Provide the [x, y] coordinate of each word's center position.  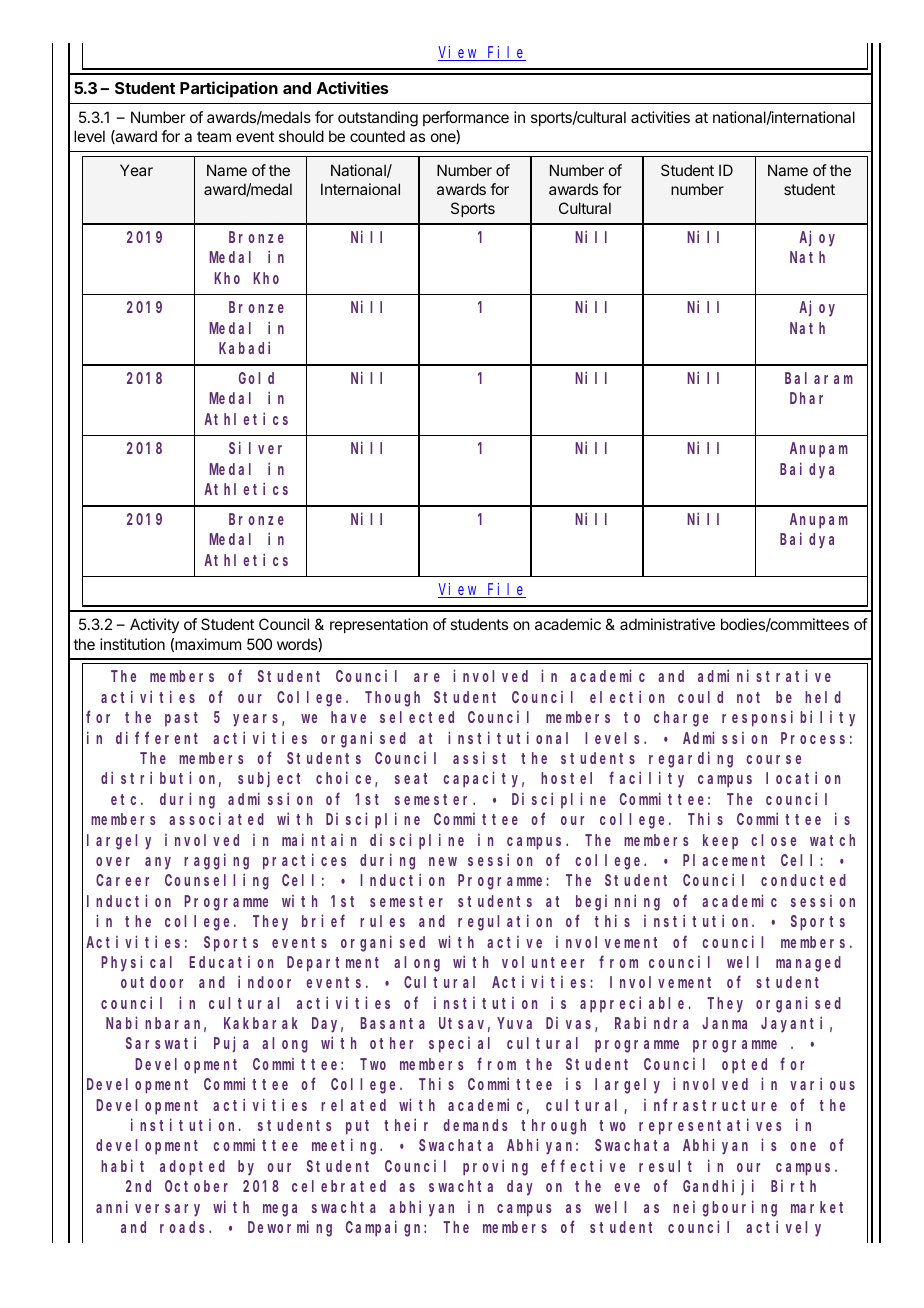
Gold [256, 378]
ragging [216, 861]
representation [379, 625]
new [443, 861]
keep [720, 842]
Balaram [819, 378]
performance [466, 118]
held [823, 697]
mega [280, 1210]
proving [495, 1167]
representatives [710, 1126]
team [214, 136]
